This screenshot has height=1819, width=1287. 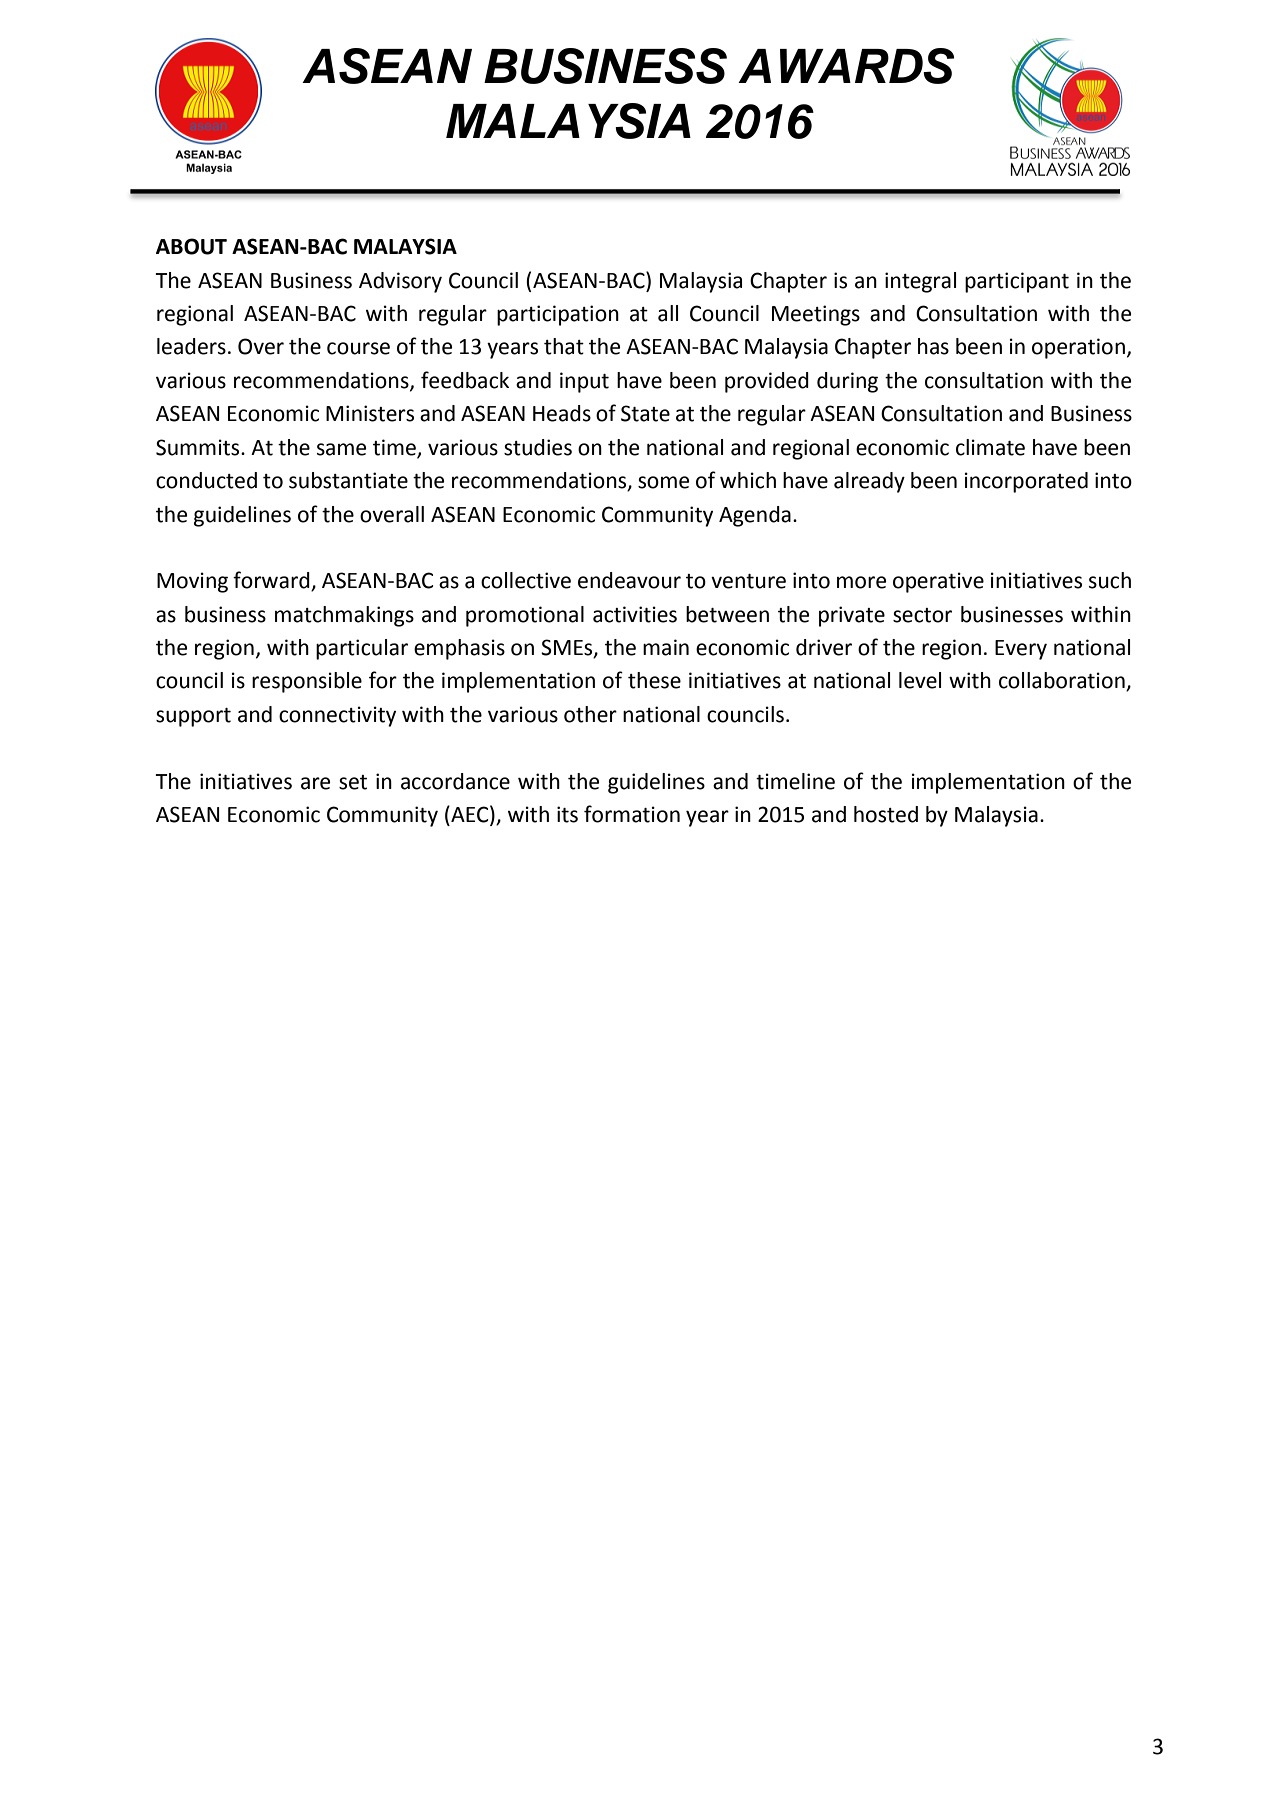 I want to click on AWARDS, so click(x=846, y=66).
